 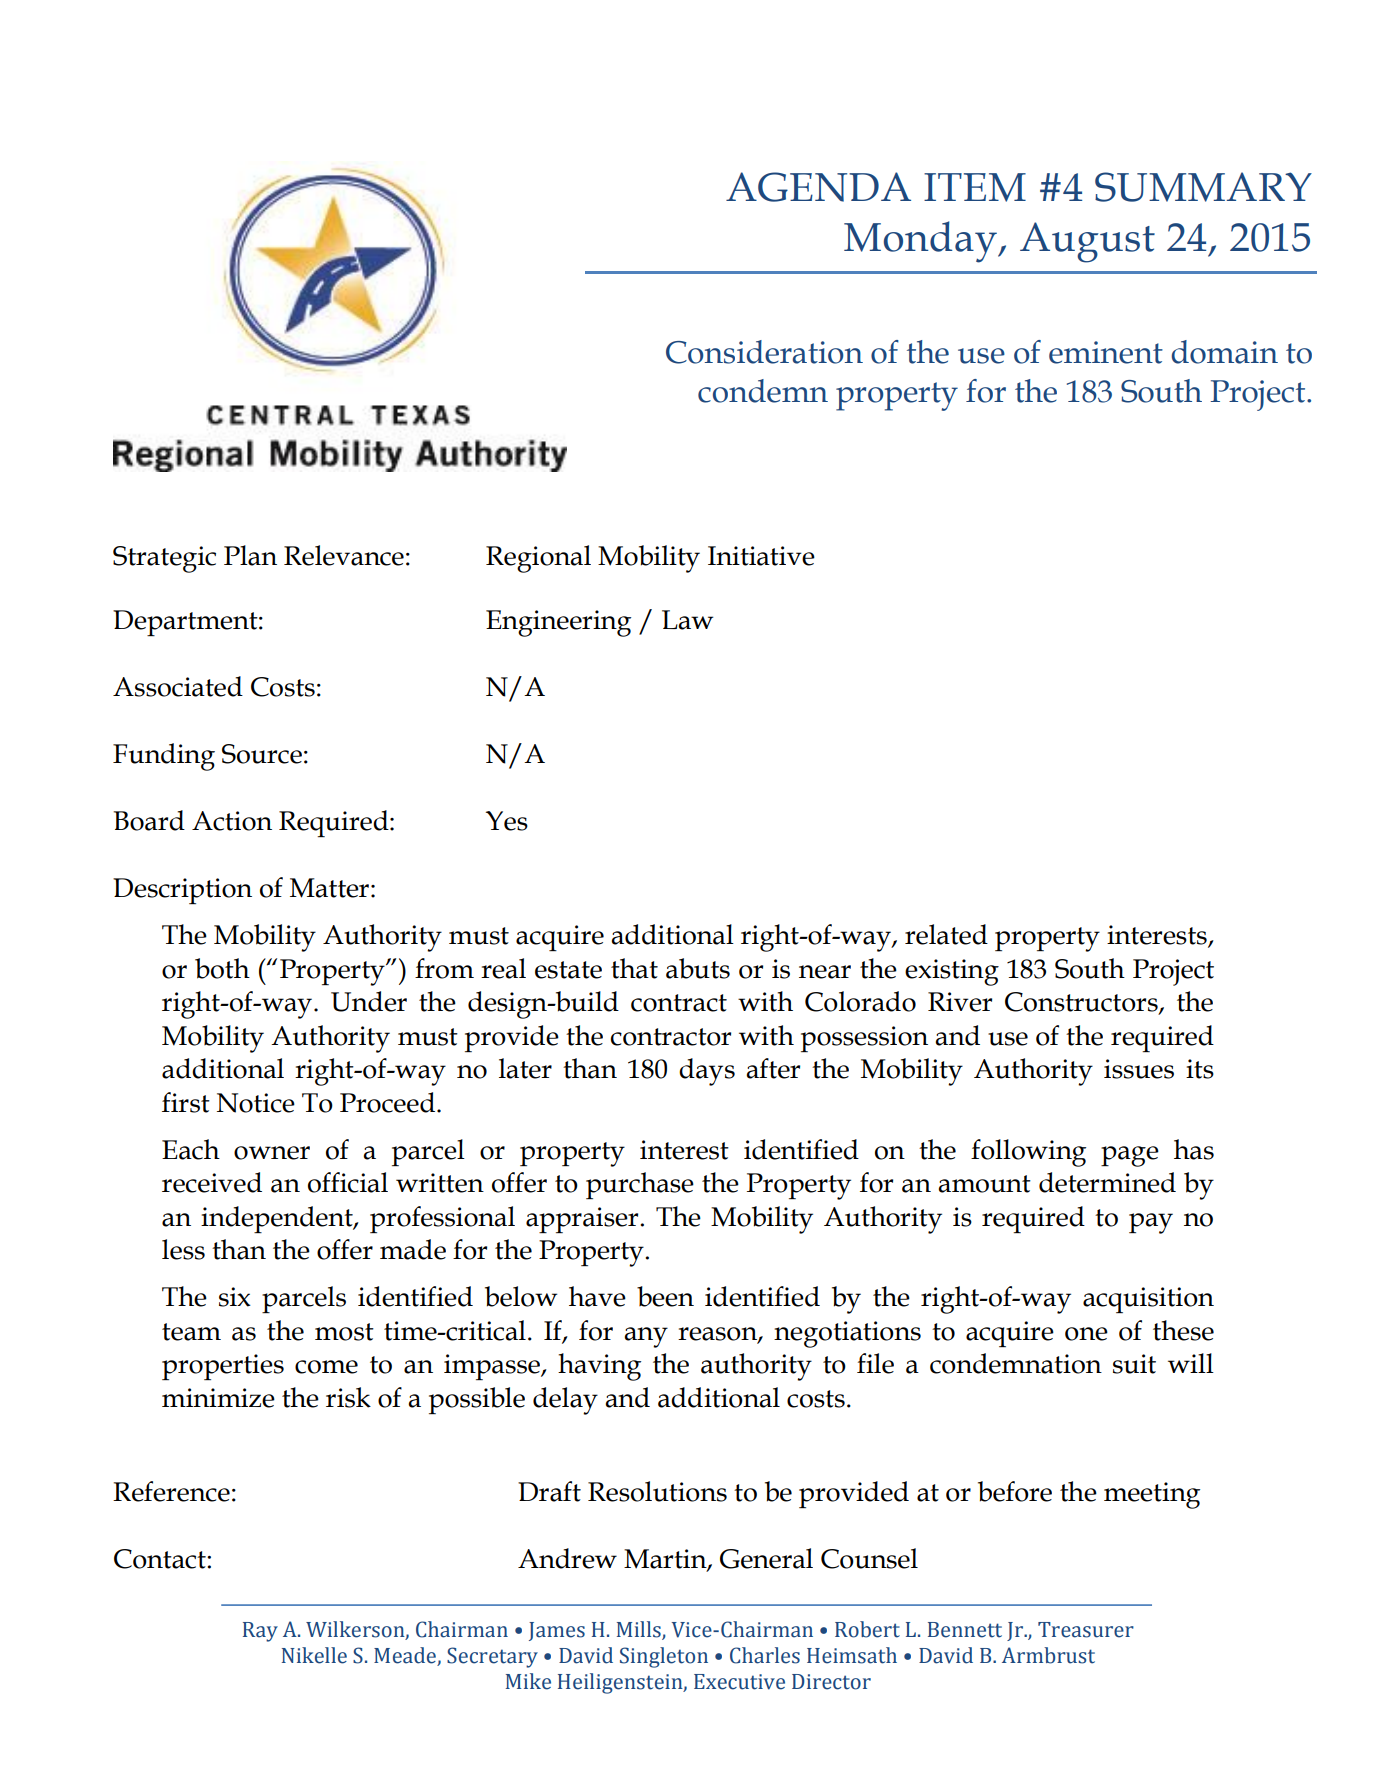 What do you see at coordinates (698, 968) in the screenshot?
I see `abuts` at bounding box center [698, 968].
